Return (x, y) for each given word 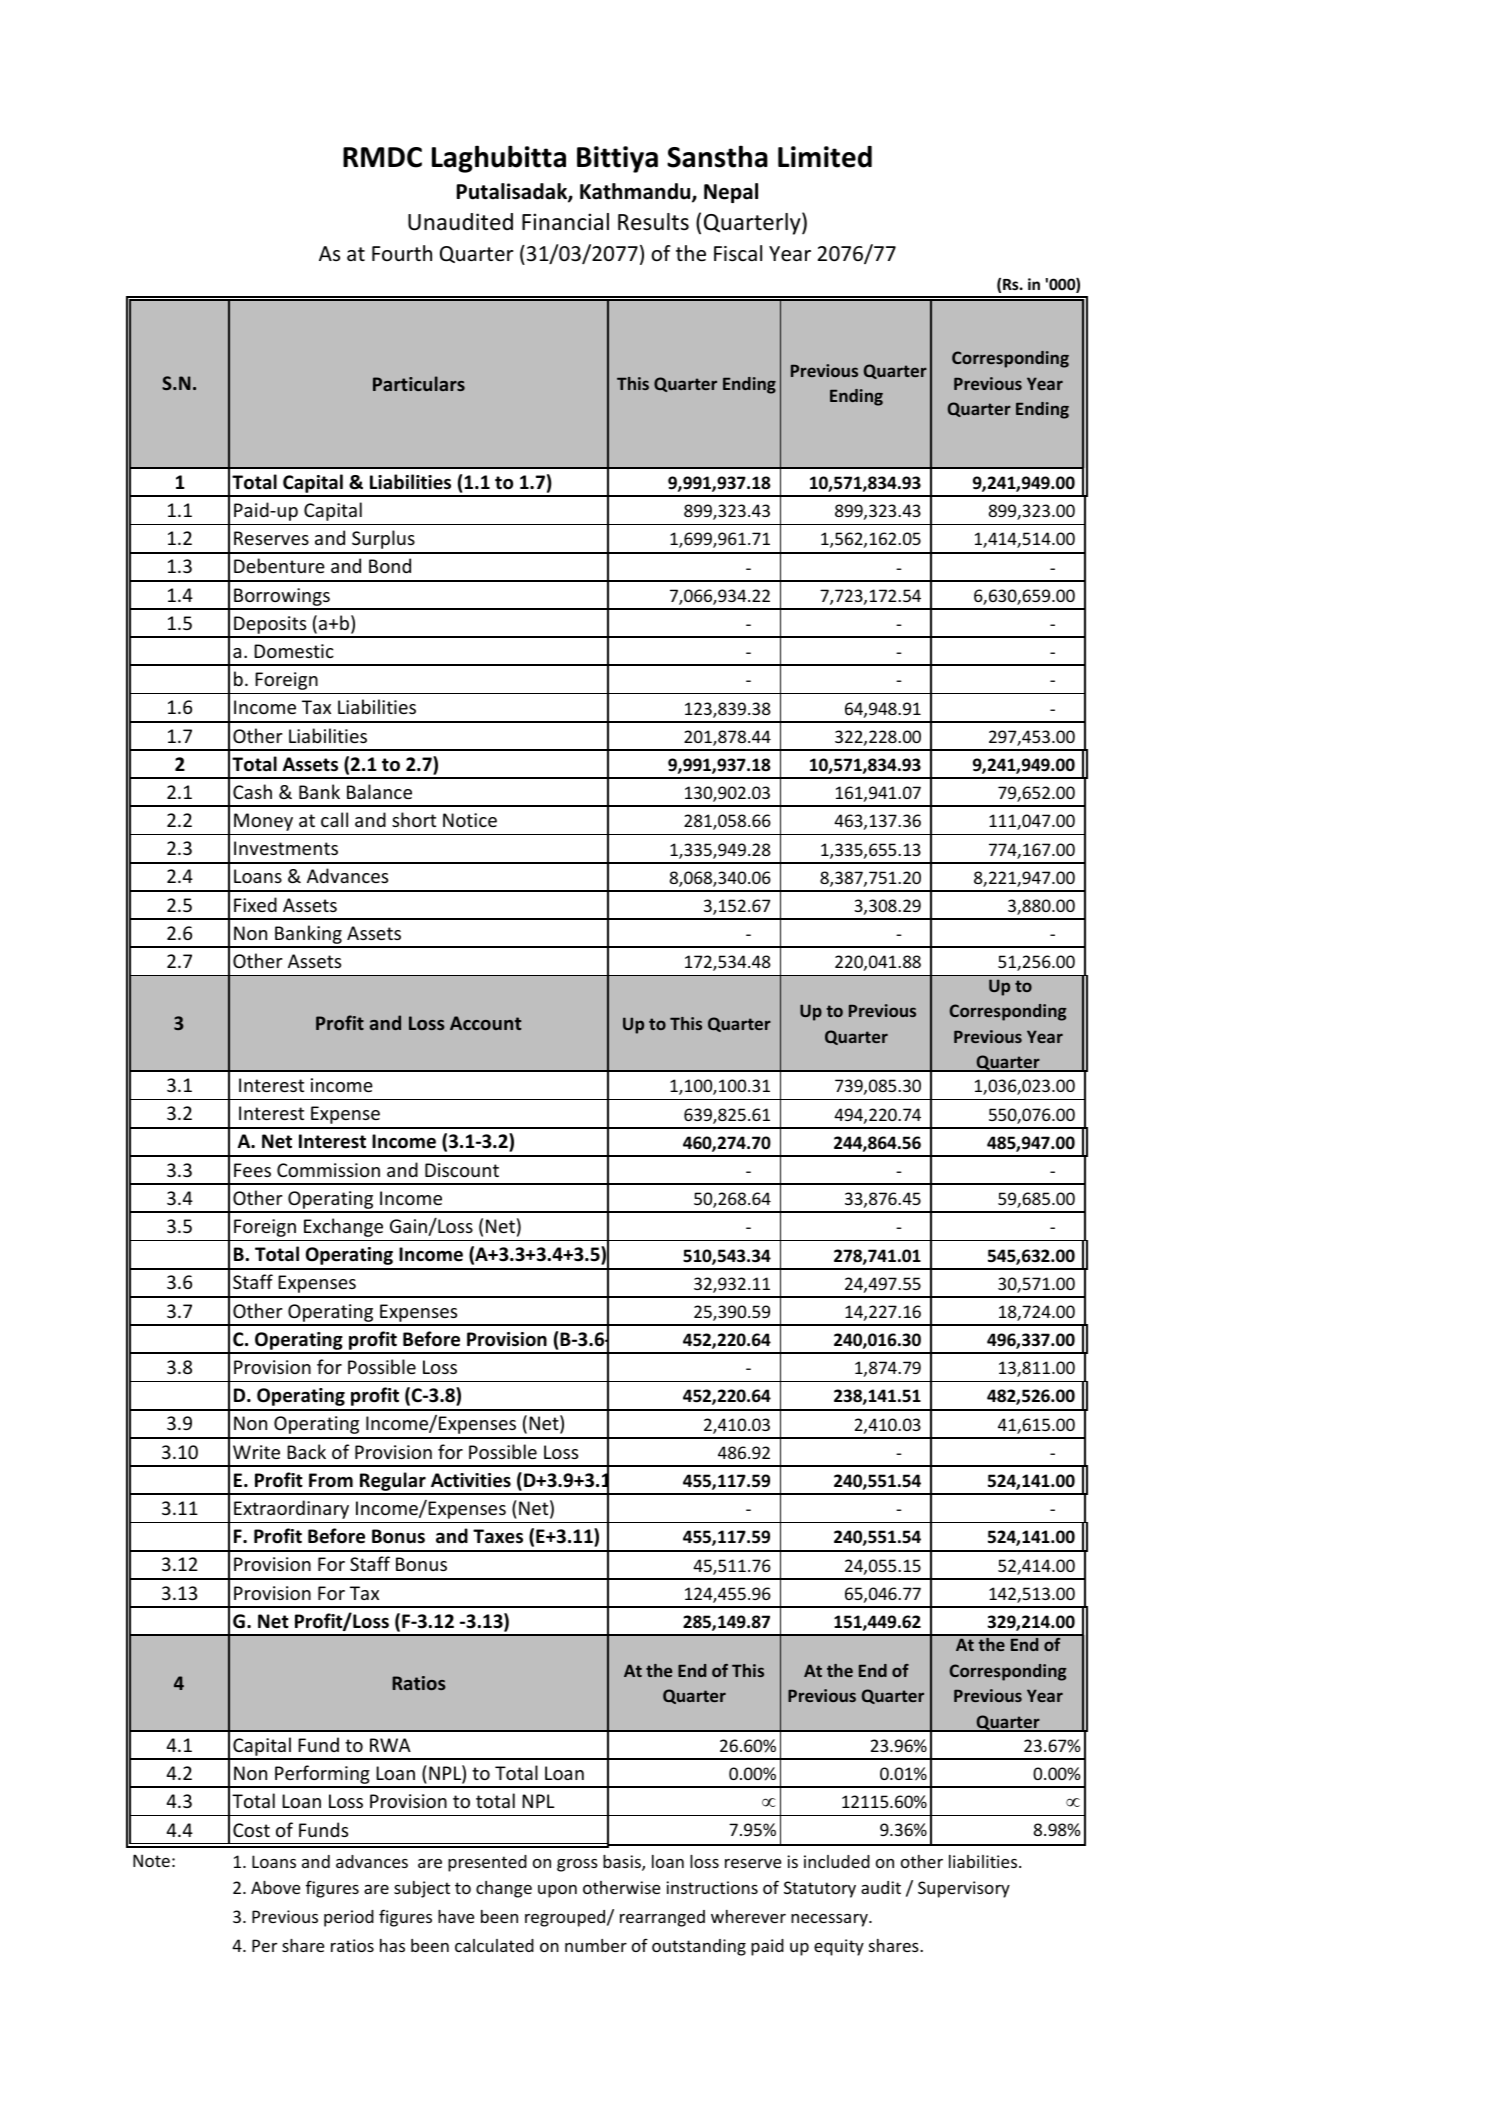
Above (275, 1887)
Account (485, 1023)
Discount (462, 1170)
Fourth (402, 253)
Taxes (498, 1536)
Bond (390, 565)
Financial (565, 222)
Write (256, 1452)
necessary (830, 1920)
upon (557, 1891)
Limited (825, 157)
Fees (252, 1170)
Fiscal (738, 253)
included (837, 1861)
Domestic (294, 651)
